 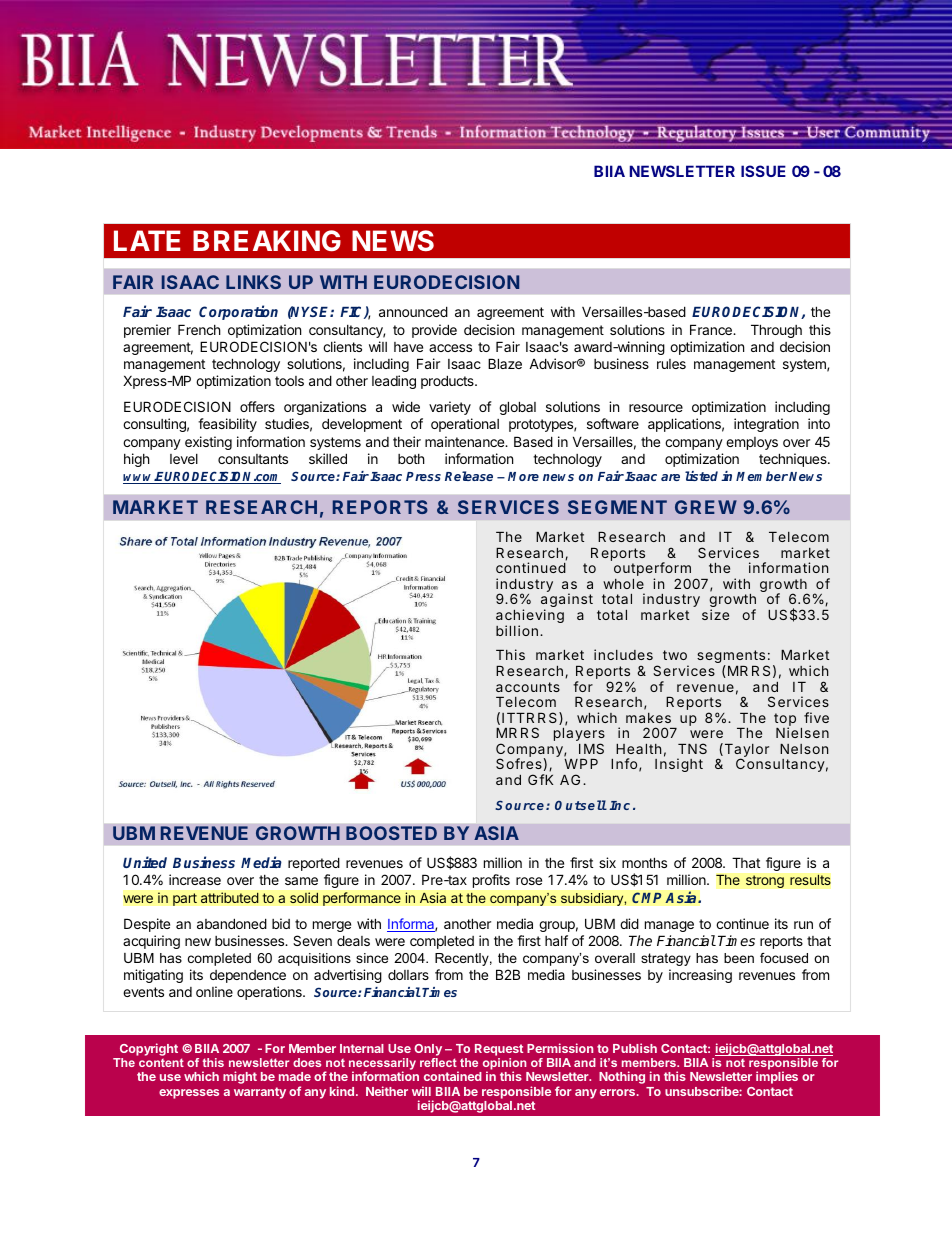 What do you see at coordinates (267, 241) in the screenshot?
I see `BREAKING` at bounding box center [267, 241].
